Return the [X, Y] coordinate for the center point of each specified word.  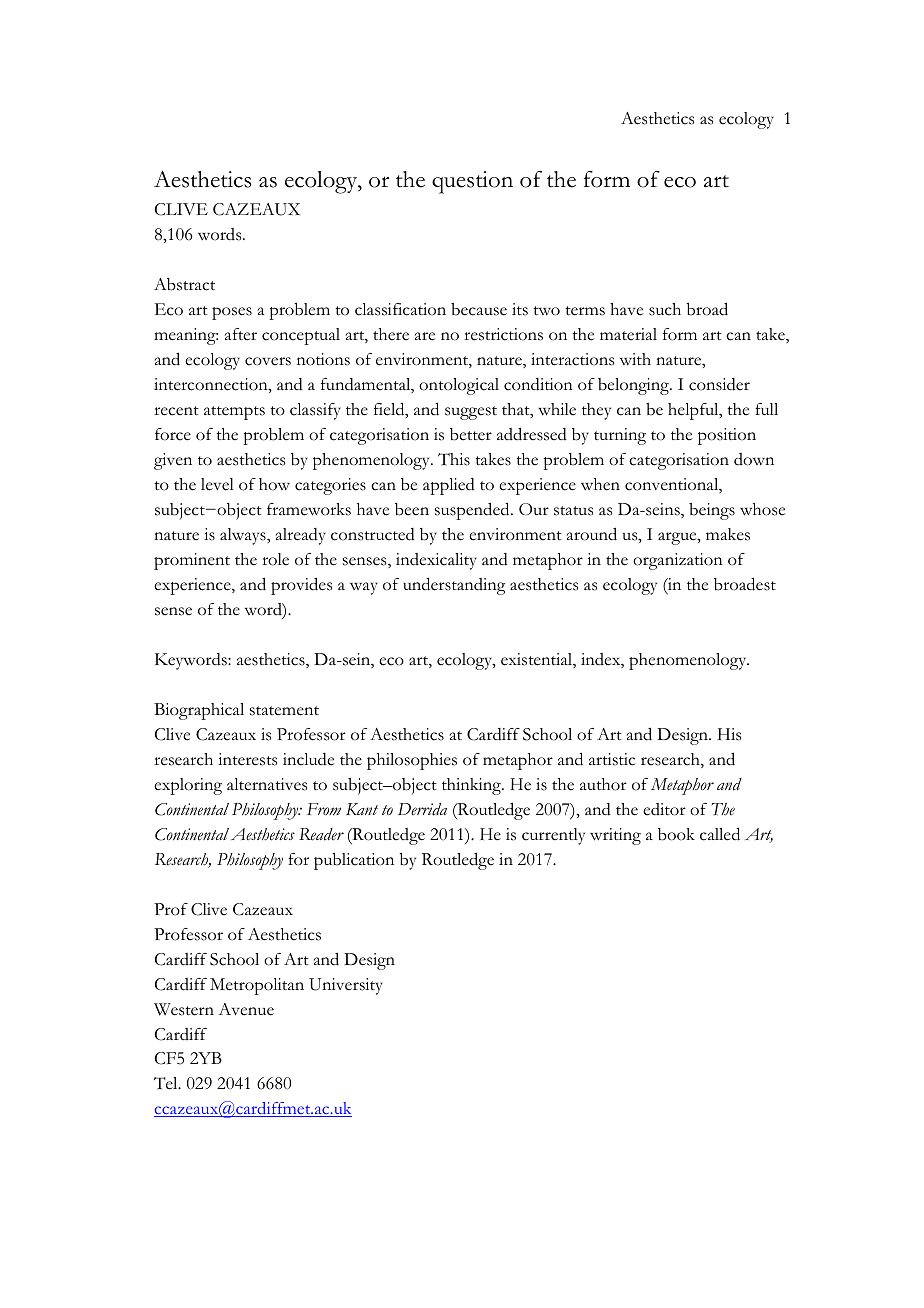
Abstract [184, 284]
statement [284, 711]
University [346, 986]
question [472, 182]
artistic [612, 759]
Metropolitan [257, 986]
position [727, 436]
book [676, 834]
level [217, 484]
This [454, 459]
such [665, 309]
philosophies [412, 761]
